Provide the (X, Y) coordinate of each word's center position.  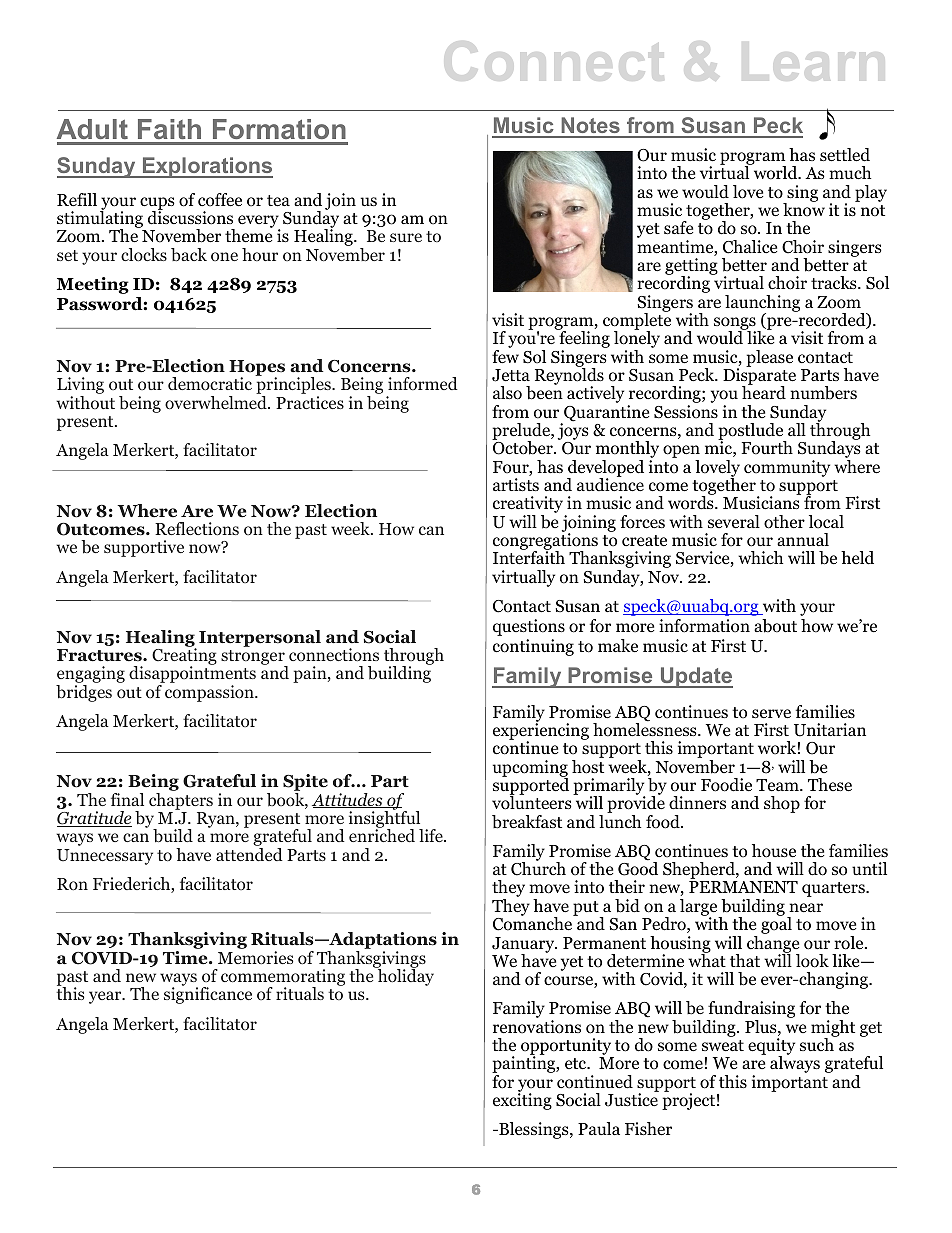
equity (771, 1048)
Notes (590, 127)
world (775, 172)
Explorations (206, 167)
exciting (522, 1100)
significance (208, 994)
